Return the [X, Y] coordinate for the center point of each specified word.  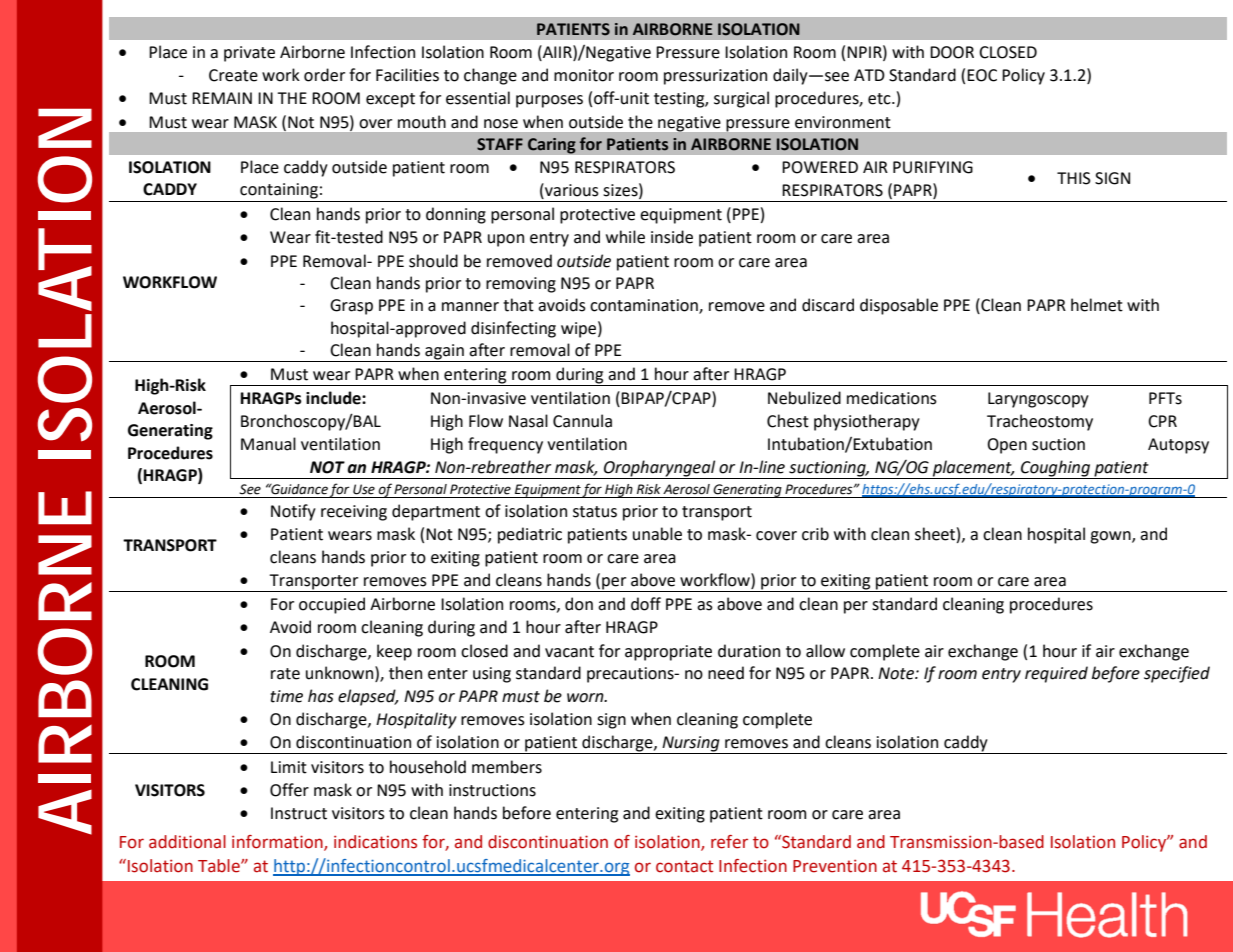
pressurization [715, 77]
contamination [645, 306]
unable [657, 534]
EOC [982, 75]
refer [729, 842]
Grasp [351, 307]
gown [1111, 537]
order [324, 75]
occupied [332, 605]
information [278, 843]
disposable [899, 306]
